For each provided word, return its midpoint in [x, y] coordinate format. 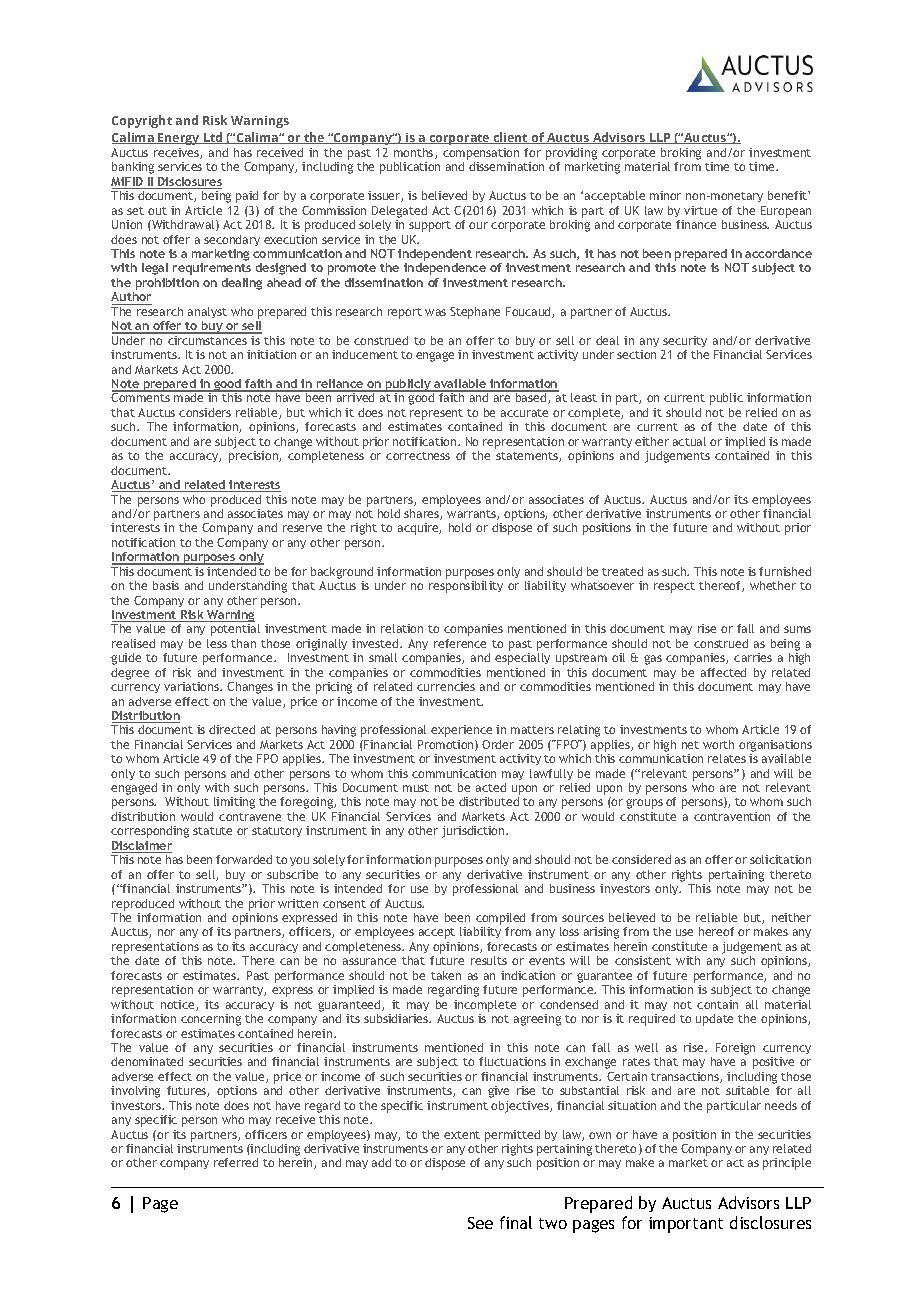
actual [689, 441]
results [489, 960]
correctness [418, 456]
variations [192, 686]
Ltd [213, 138]
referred [236, 1162]
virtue [700, 210]
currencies [446, 686]
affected [723, 672]
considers [205, 412]
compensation [481, 155]
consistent [643, 960]
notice [179, 1005]
